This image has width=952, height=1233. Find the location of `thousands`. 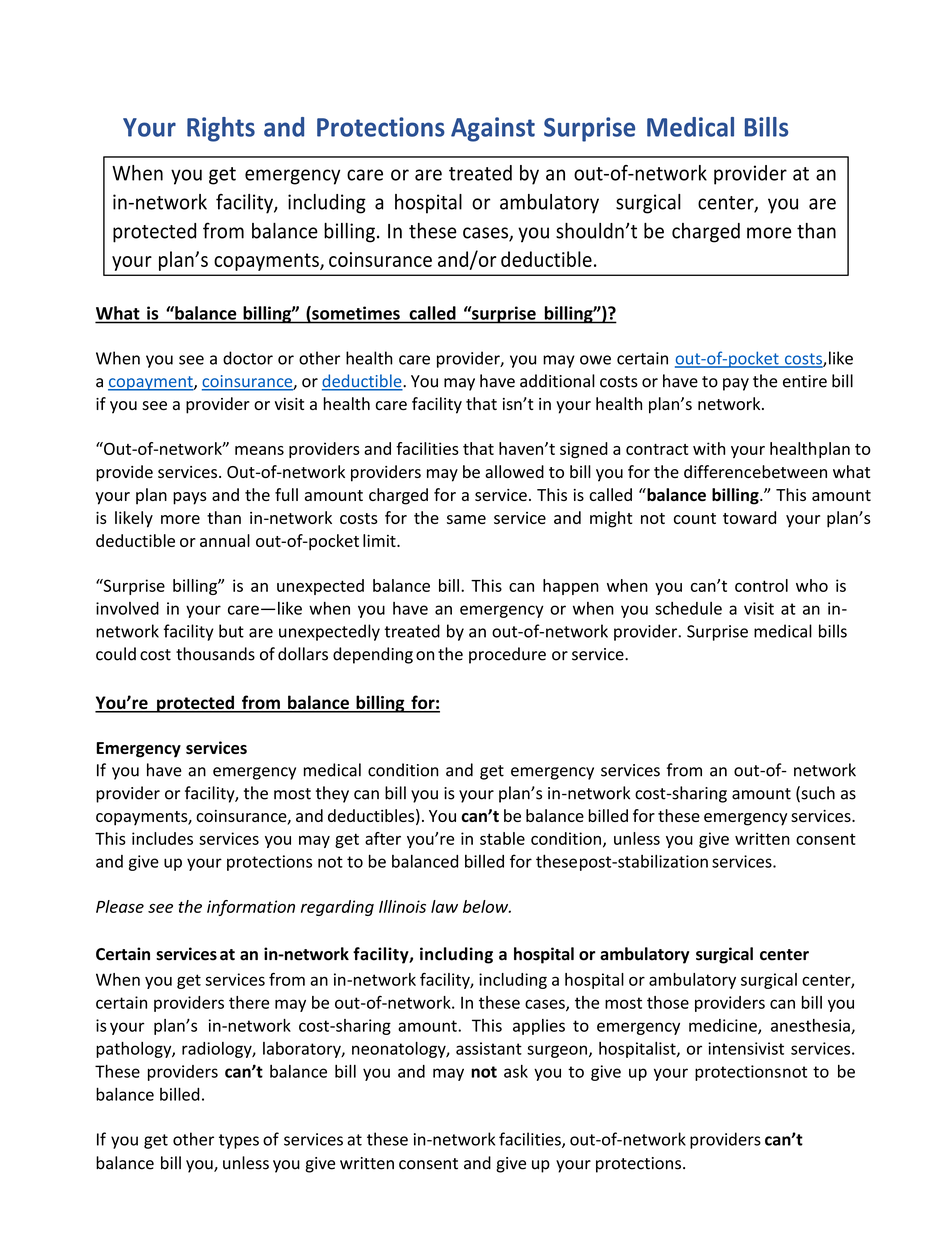

thousands is located at coordinates (215, 654).
